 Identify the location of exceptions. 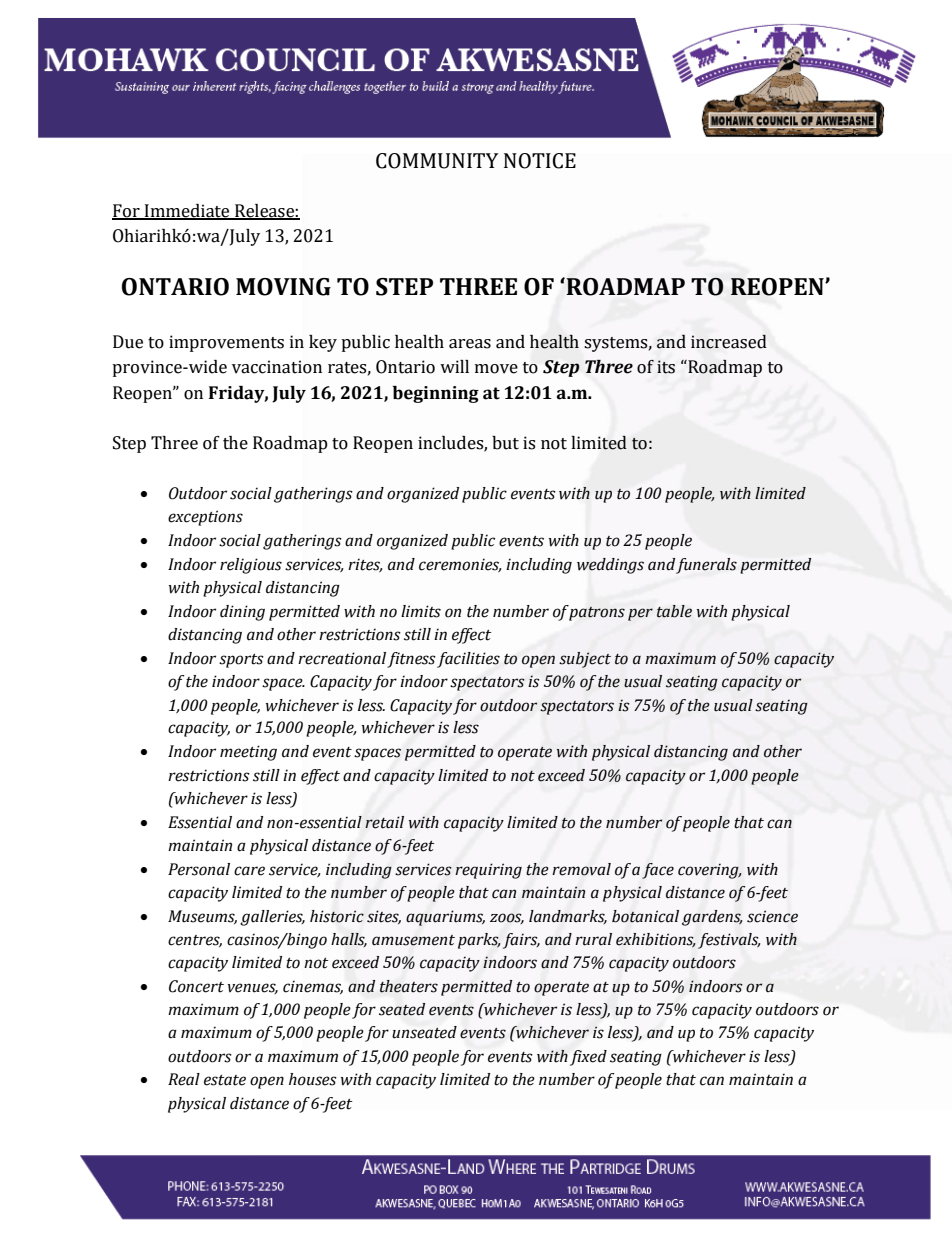
(205, 518).
